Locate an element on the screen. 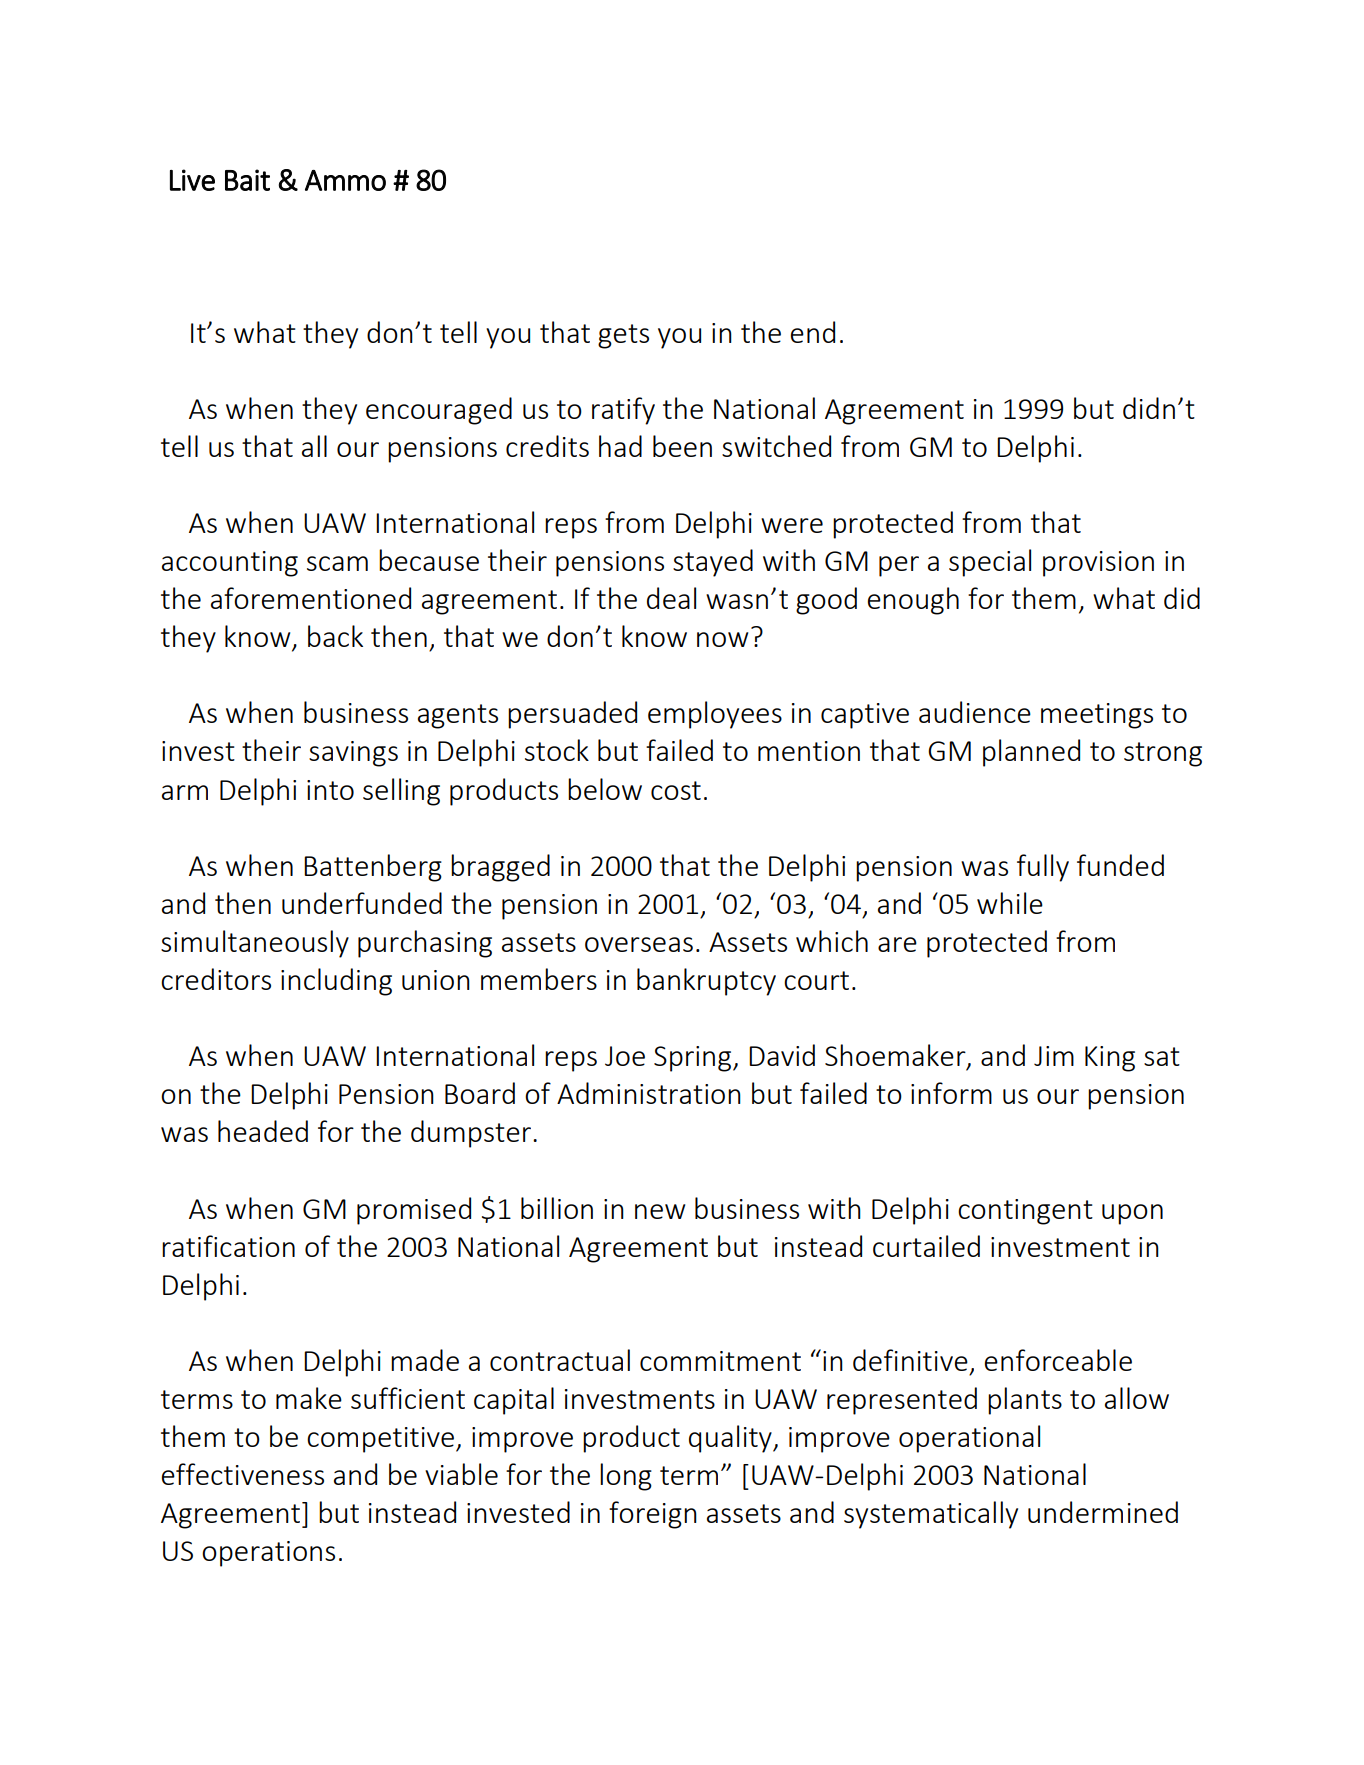 The height and width of the screenshot is (1765, 1364). Ammo is located at coordinates (345, 180).
